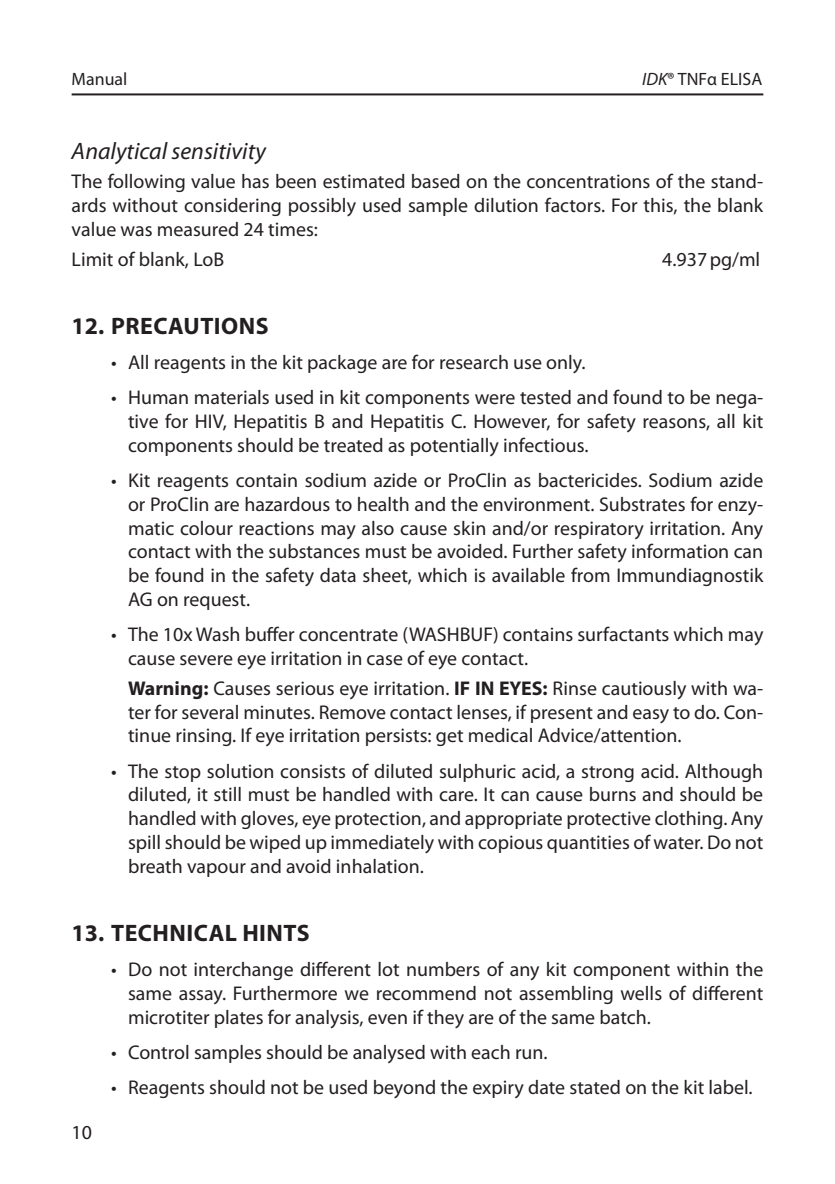 This screenshot has width=835, height=1184. Describe the element at coordinates (742, 78) in the screenshot. I see `ELISA` at that location.
